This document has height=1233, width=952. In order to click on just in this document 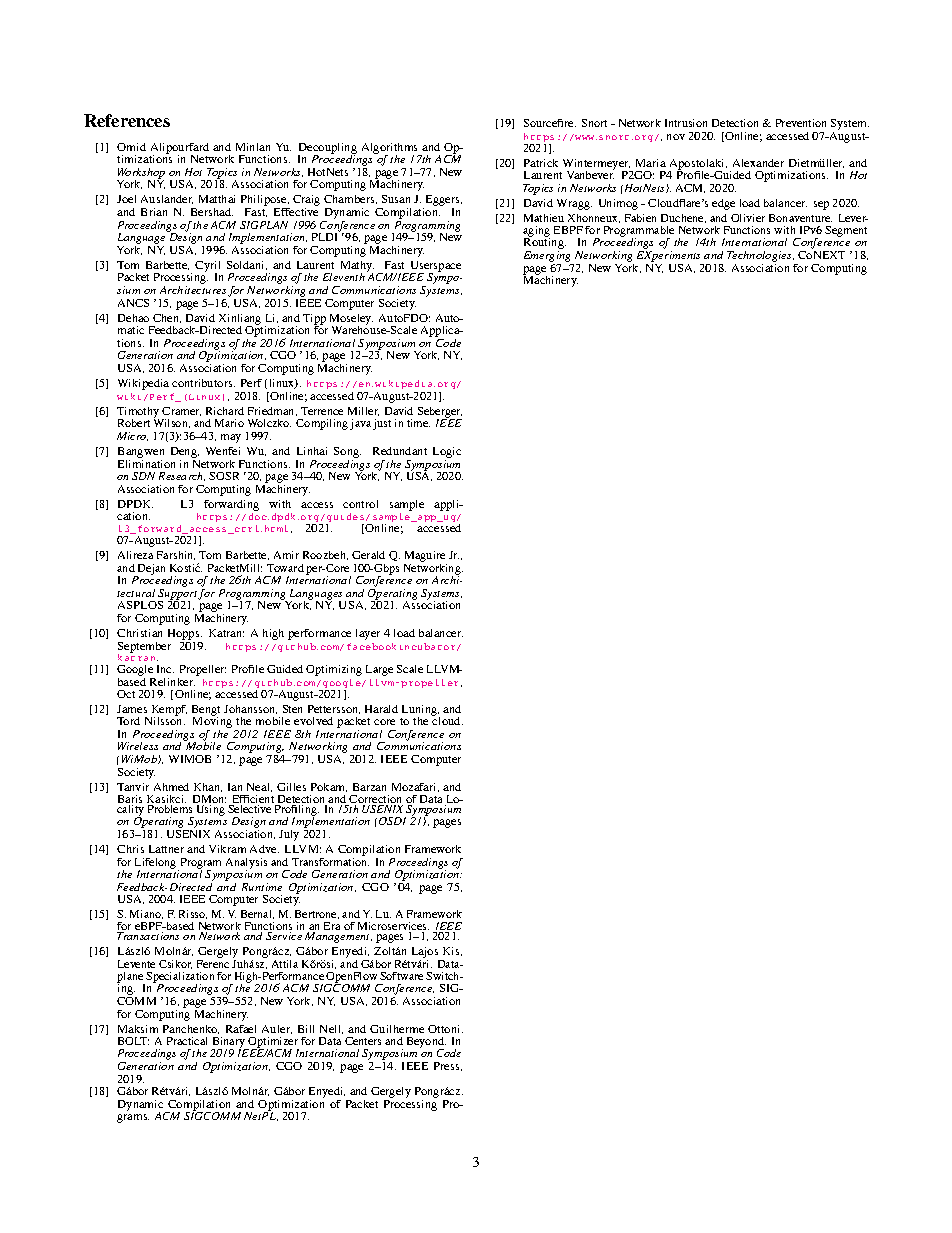, I will do `click(382, 424)`.
